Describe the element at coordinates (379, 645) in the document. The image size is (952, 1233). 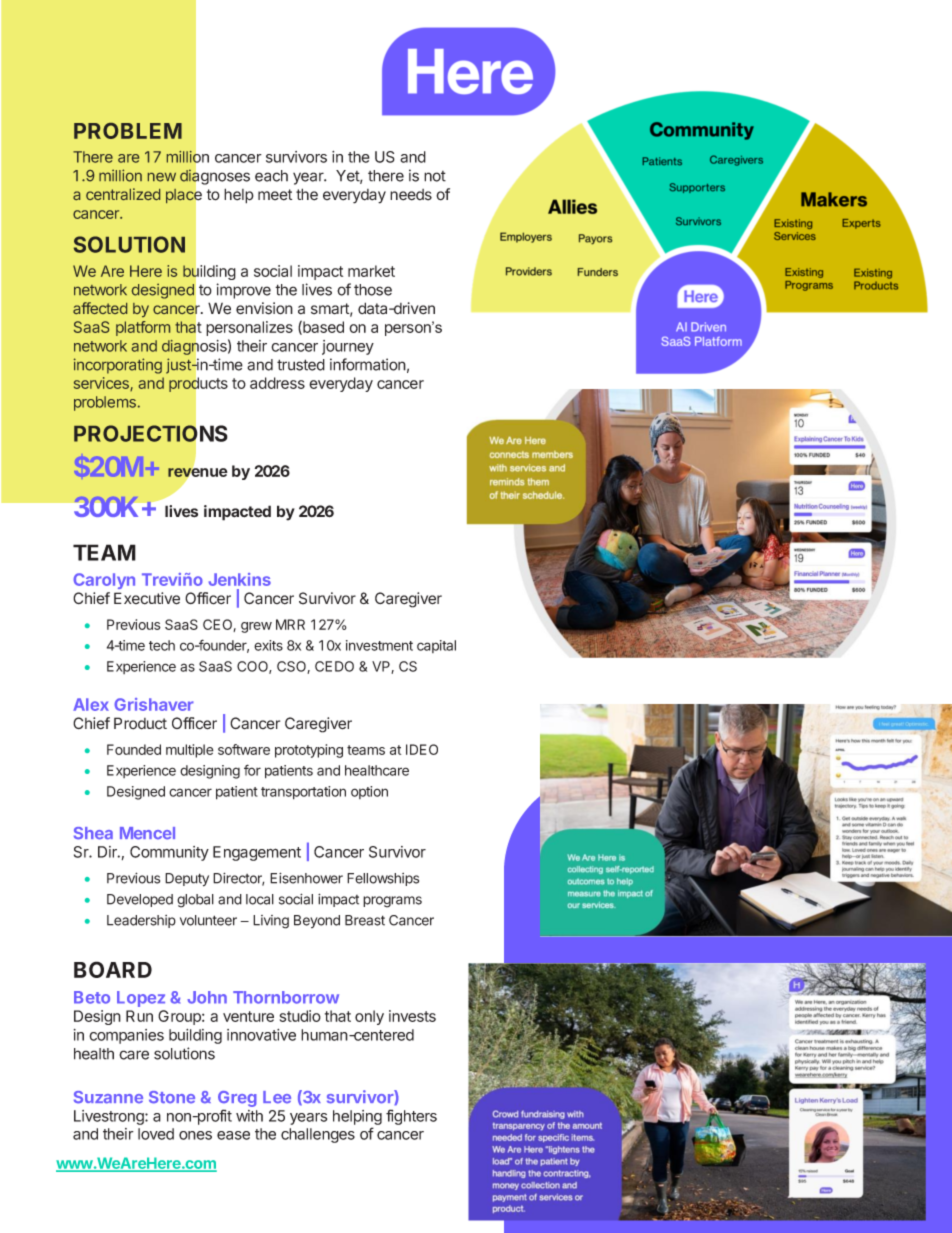
I see `investment` at that location.
